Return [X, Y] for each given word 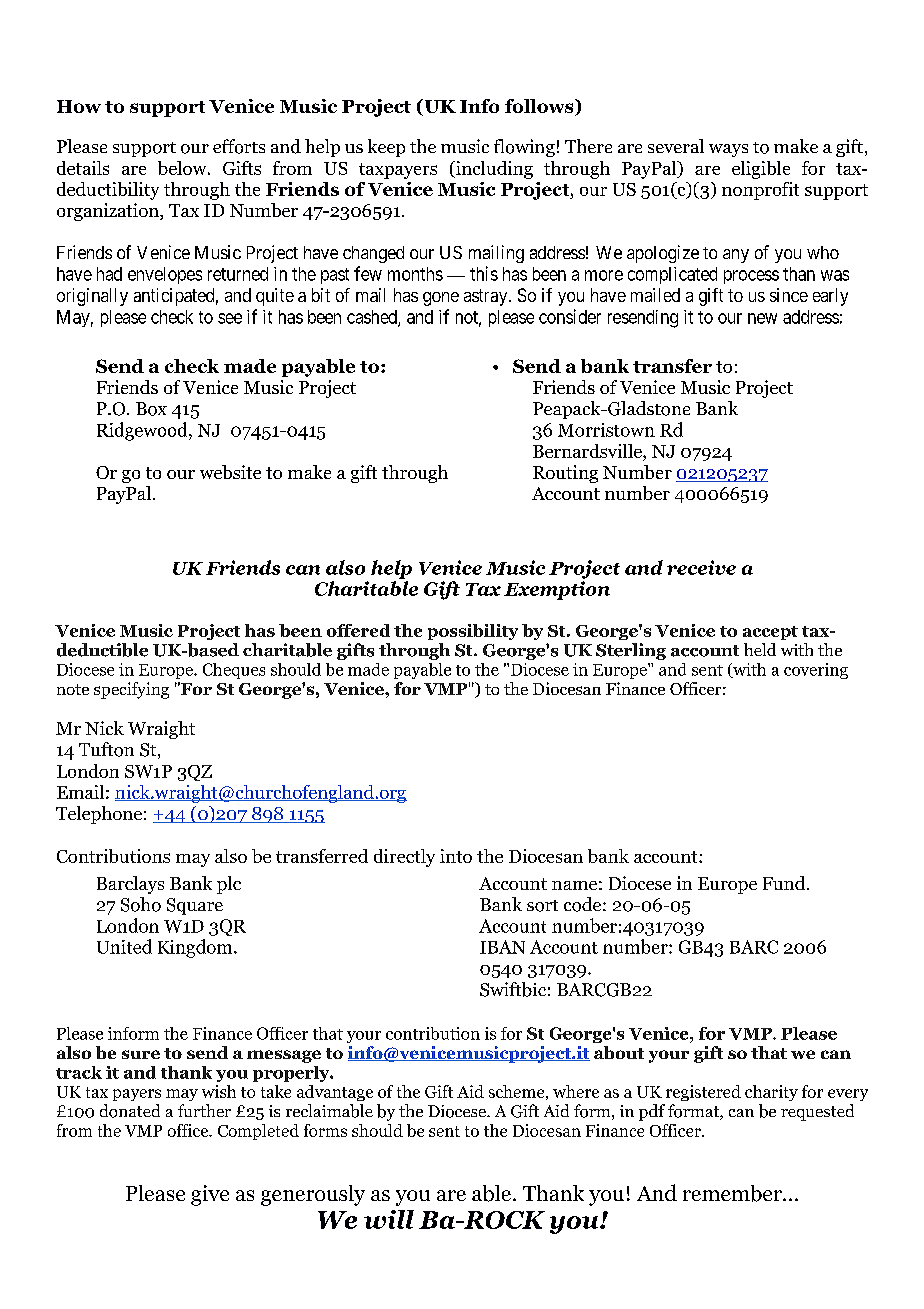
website [230, 472]
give [210, 1195]
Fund [785, 883]
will [389, 1219]
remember [733, 1193]
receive [701, 567]
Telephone [99, 815]
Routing [565, 474]
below [183, 168]
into [456, 856]
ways [728, 150]
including [493, 170]
